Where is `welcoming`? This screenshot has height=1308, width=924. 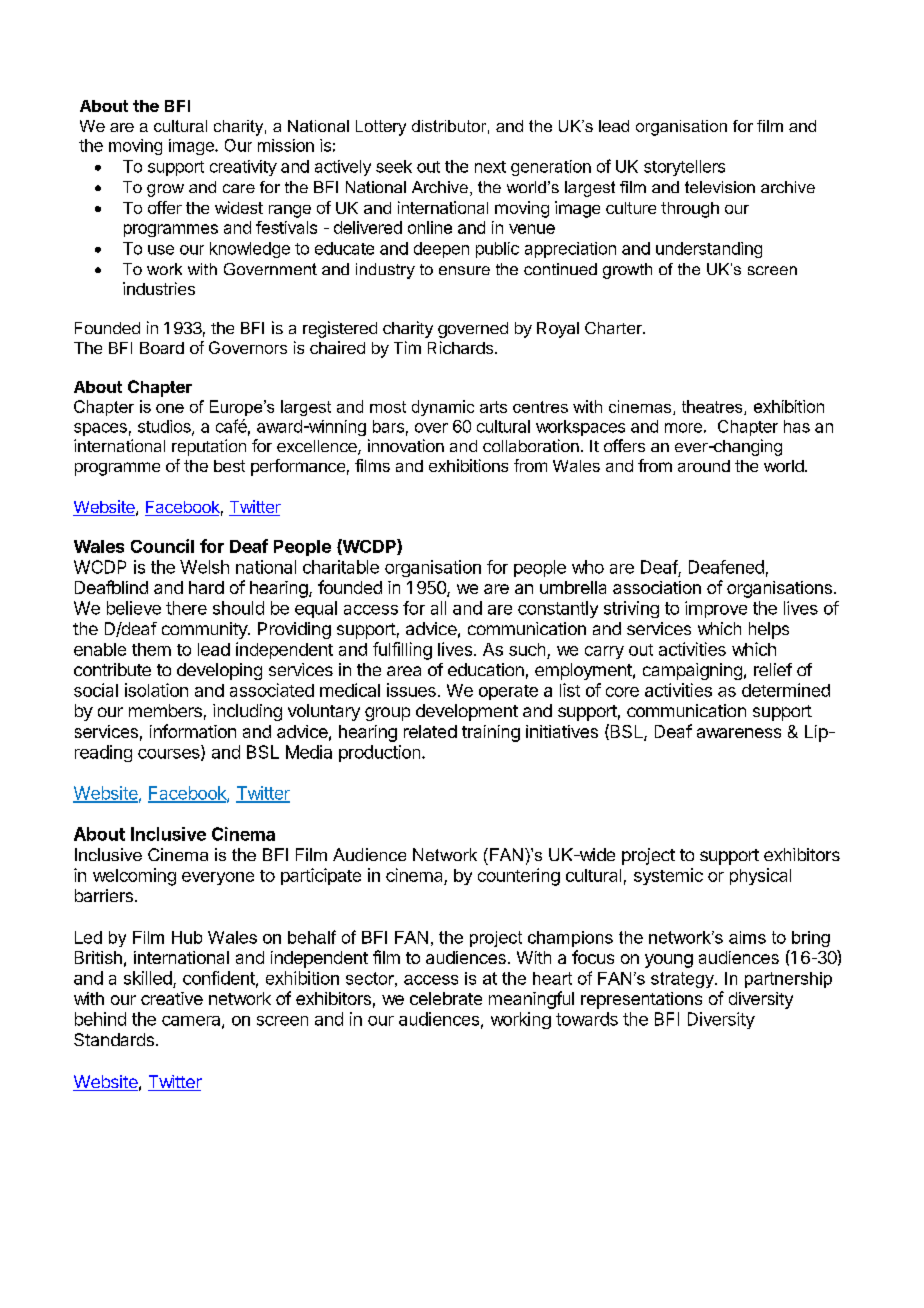 welcoming is located at coordinates (134, 877).
